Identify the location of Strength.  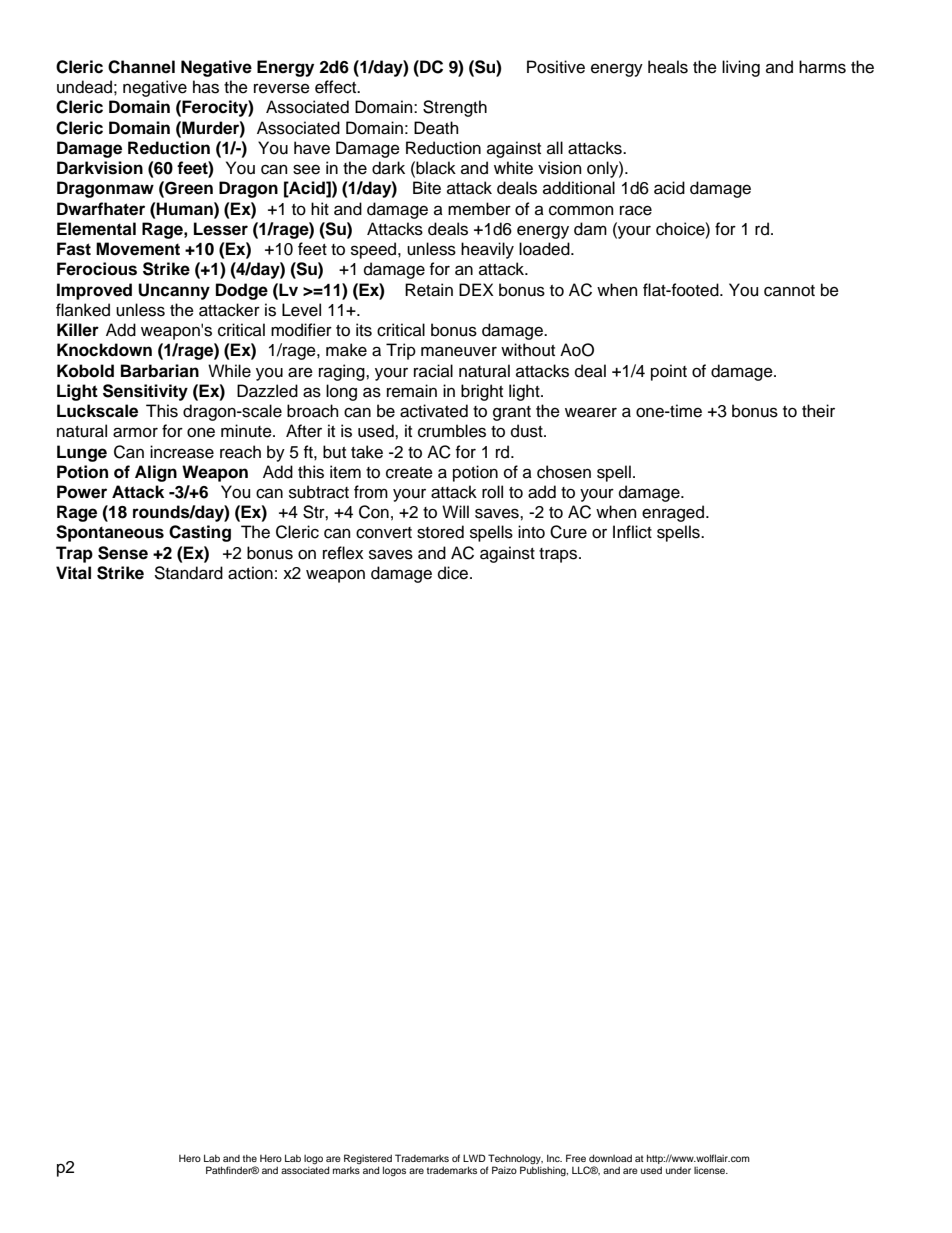
(455, 108).
